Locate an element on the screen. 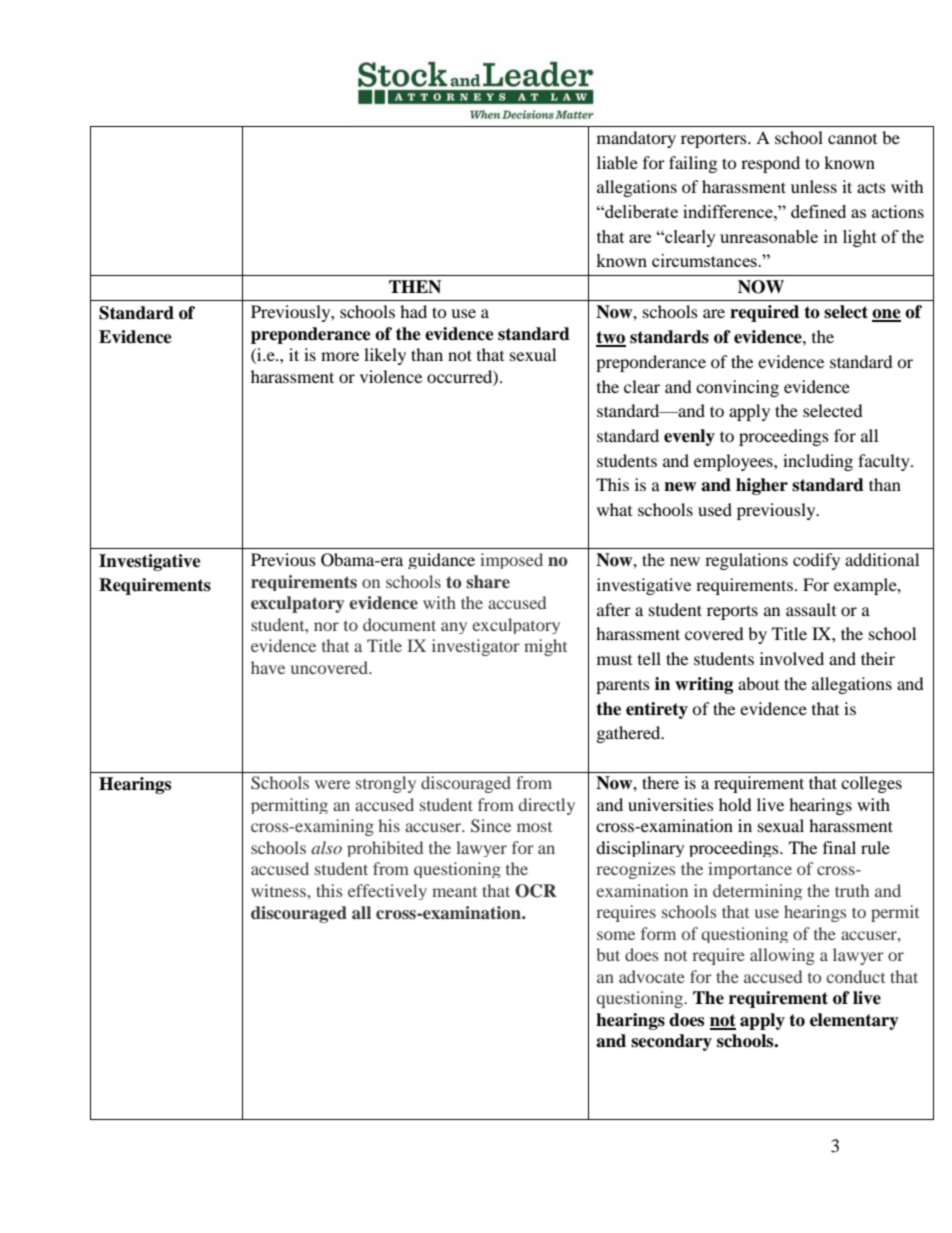  unless is located at coordinates (814, 186).
